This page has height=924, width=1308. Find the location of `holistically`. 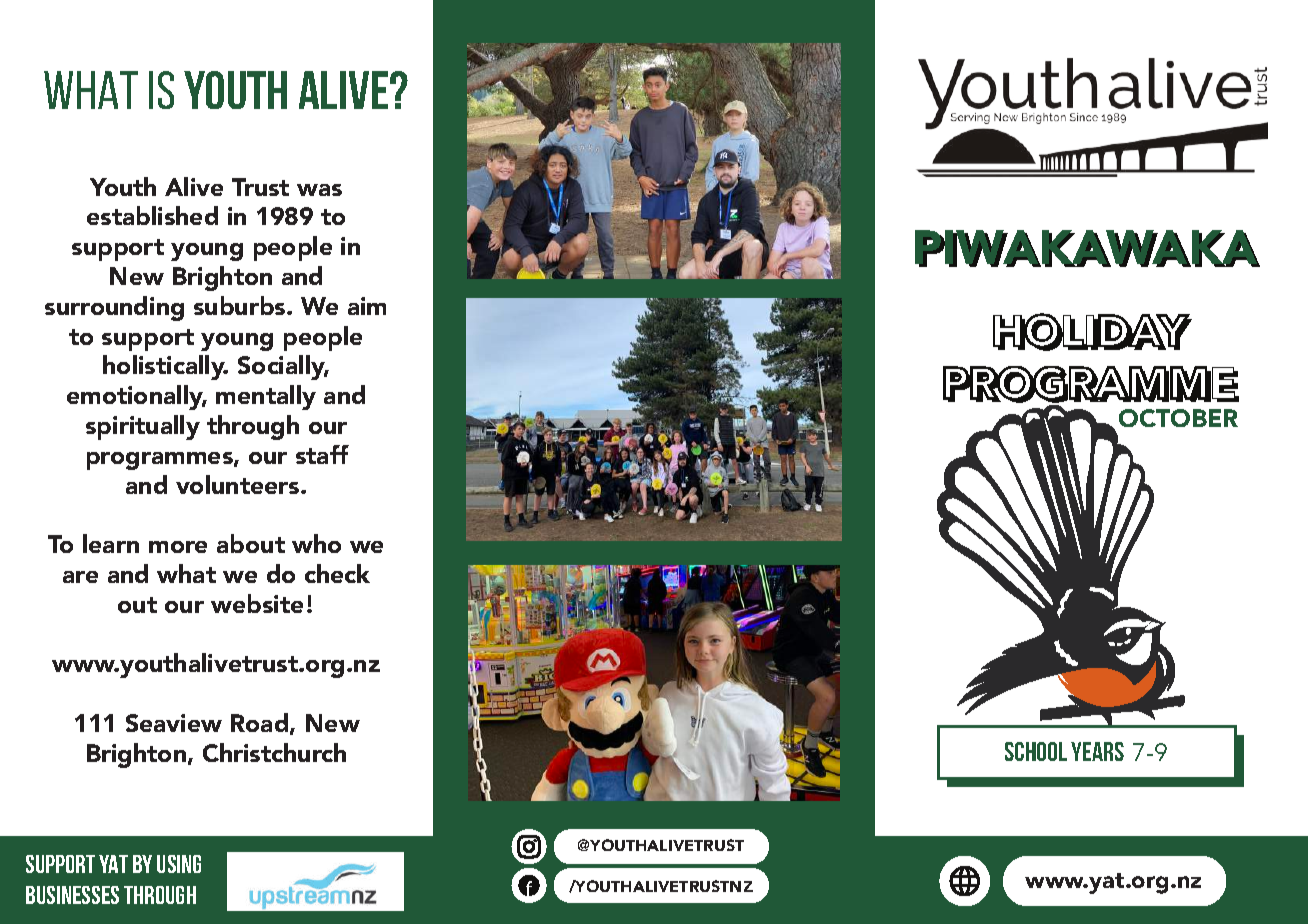

holistically is located at coordinates (165, 367).
